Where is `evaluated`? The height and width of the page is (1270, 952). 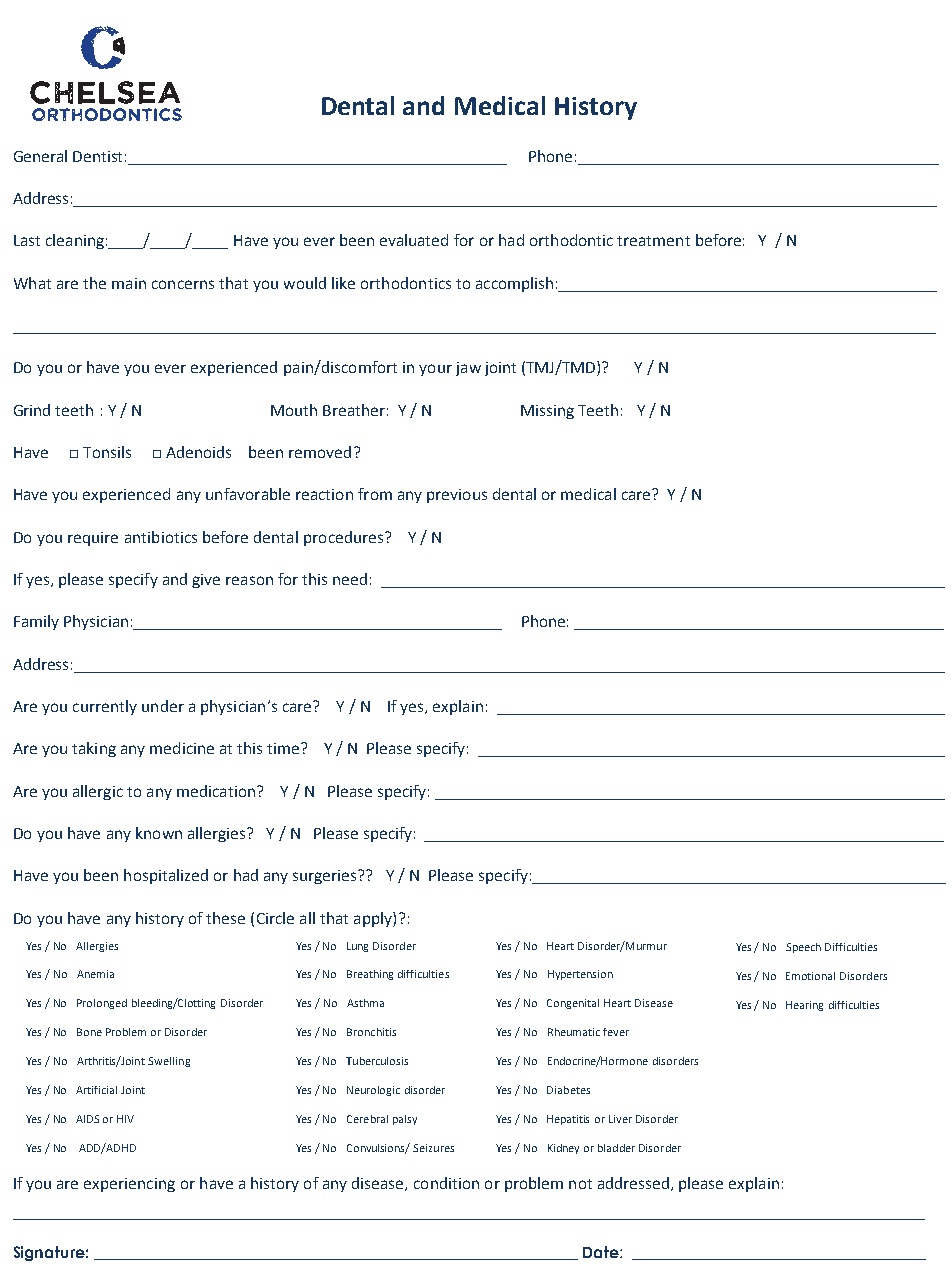 evaluated is located at coordinates (414, 240).
